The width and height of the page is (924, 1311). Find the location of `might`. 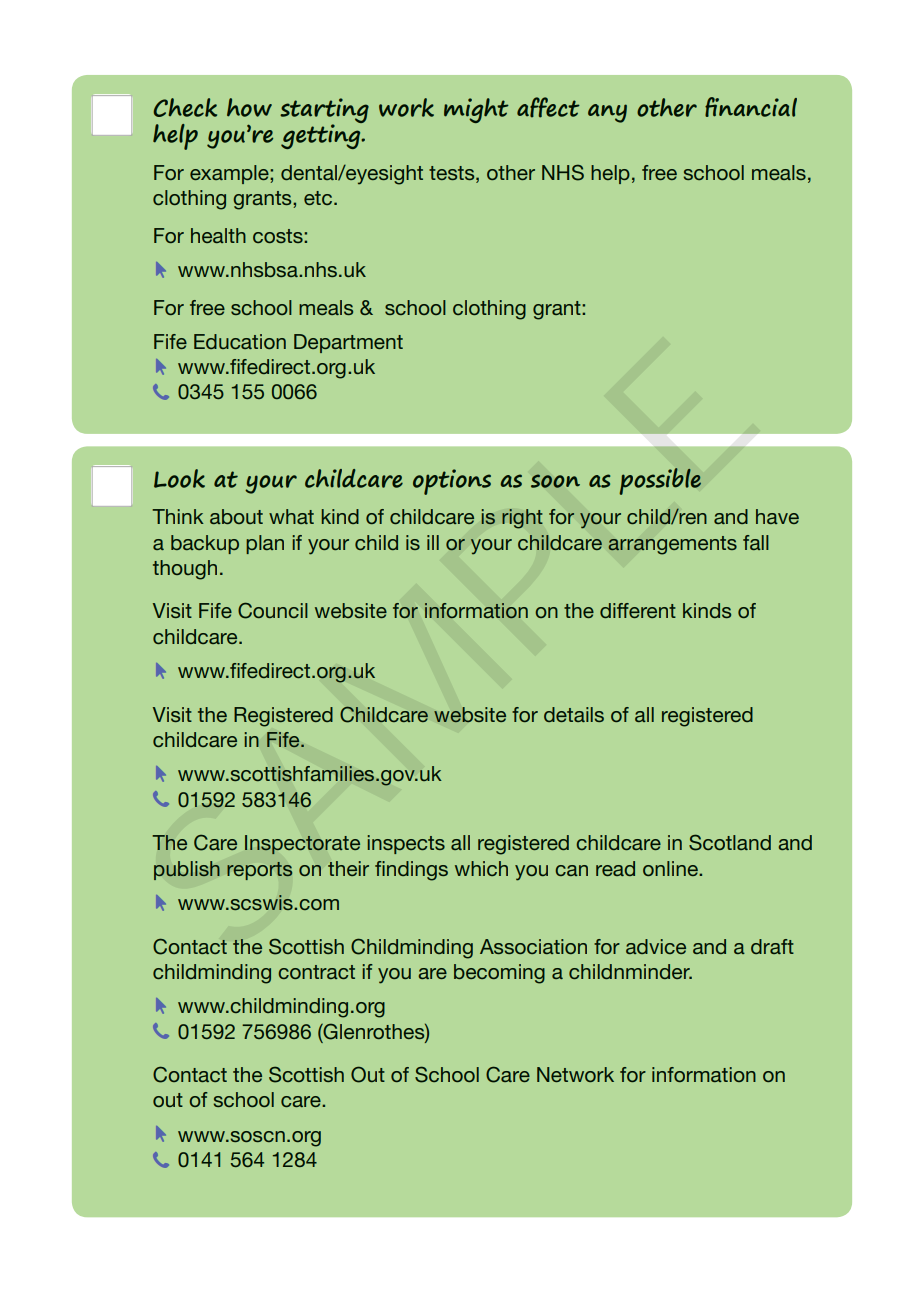

might is located at coordinates (476, 110).
